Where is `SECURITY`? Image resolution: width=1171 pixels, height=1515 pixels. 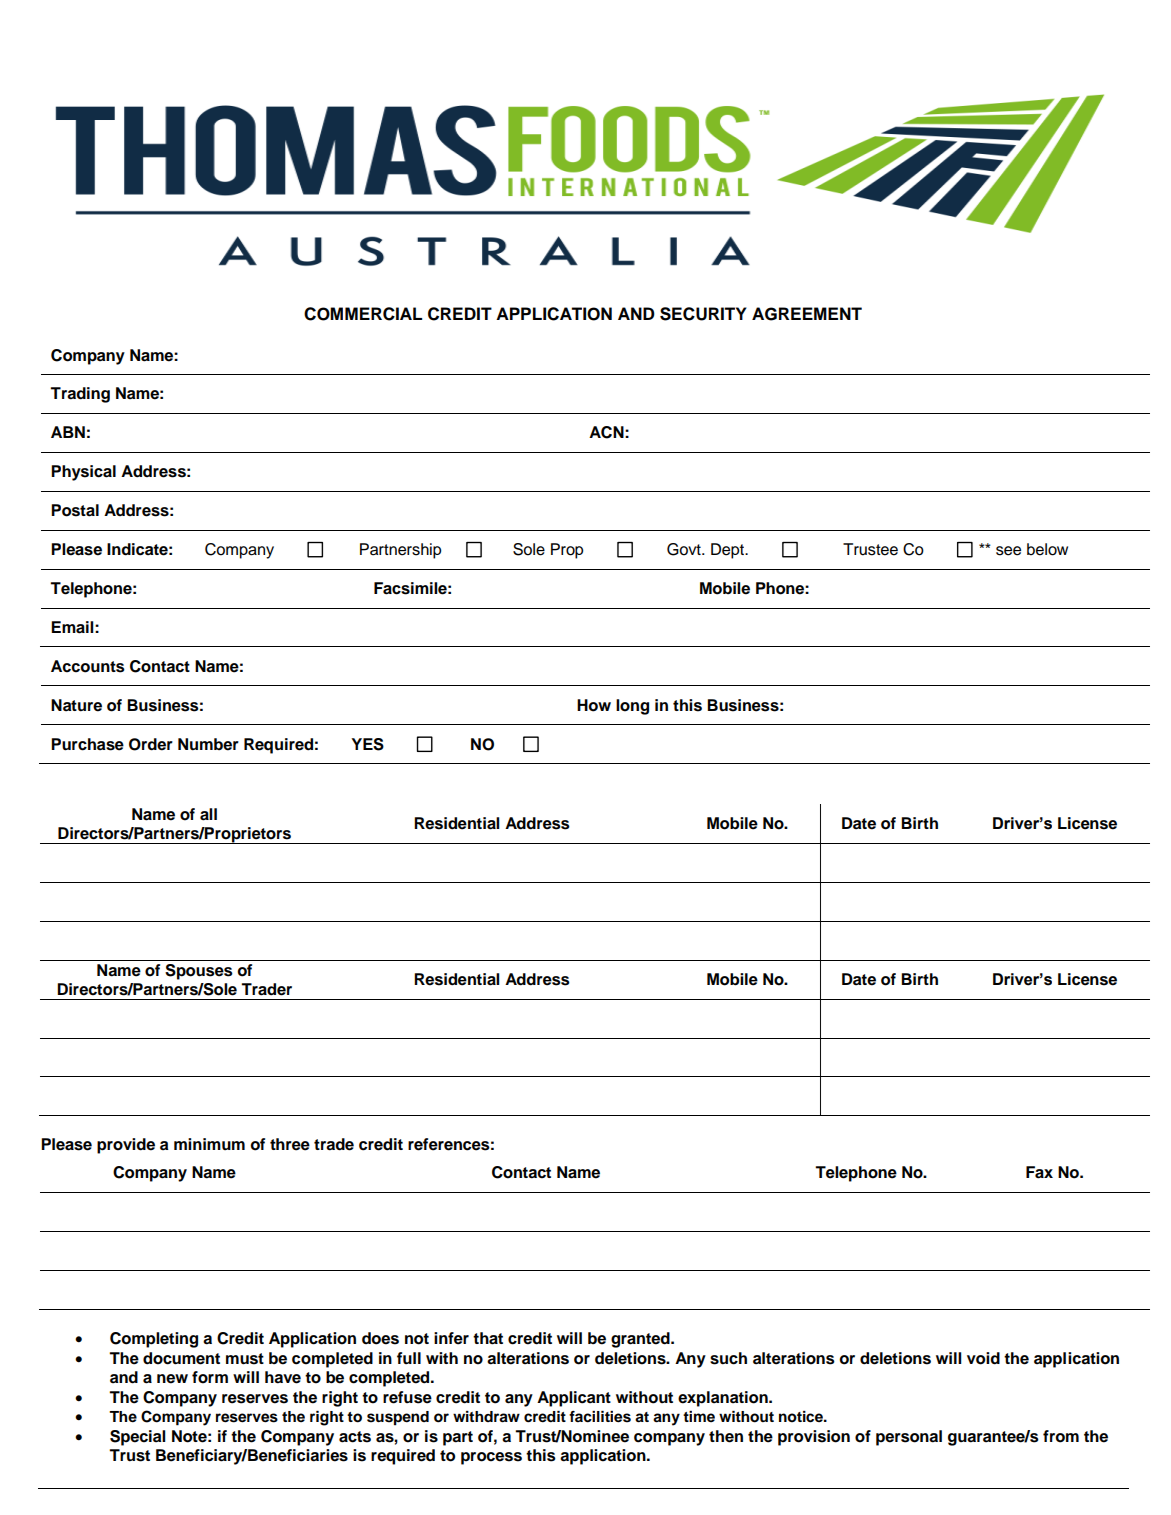 SECURITY is located at coordinates (703, 314).
